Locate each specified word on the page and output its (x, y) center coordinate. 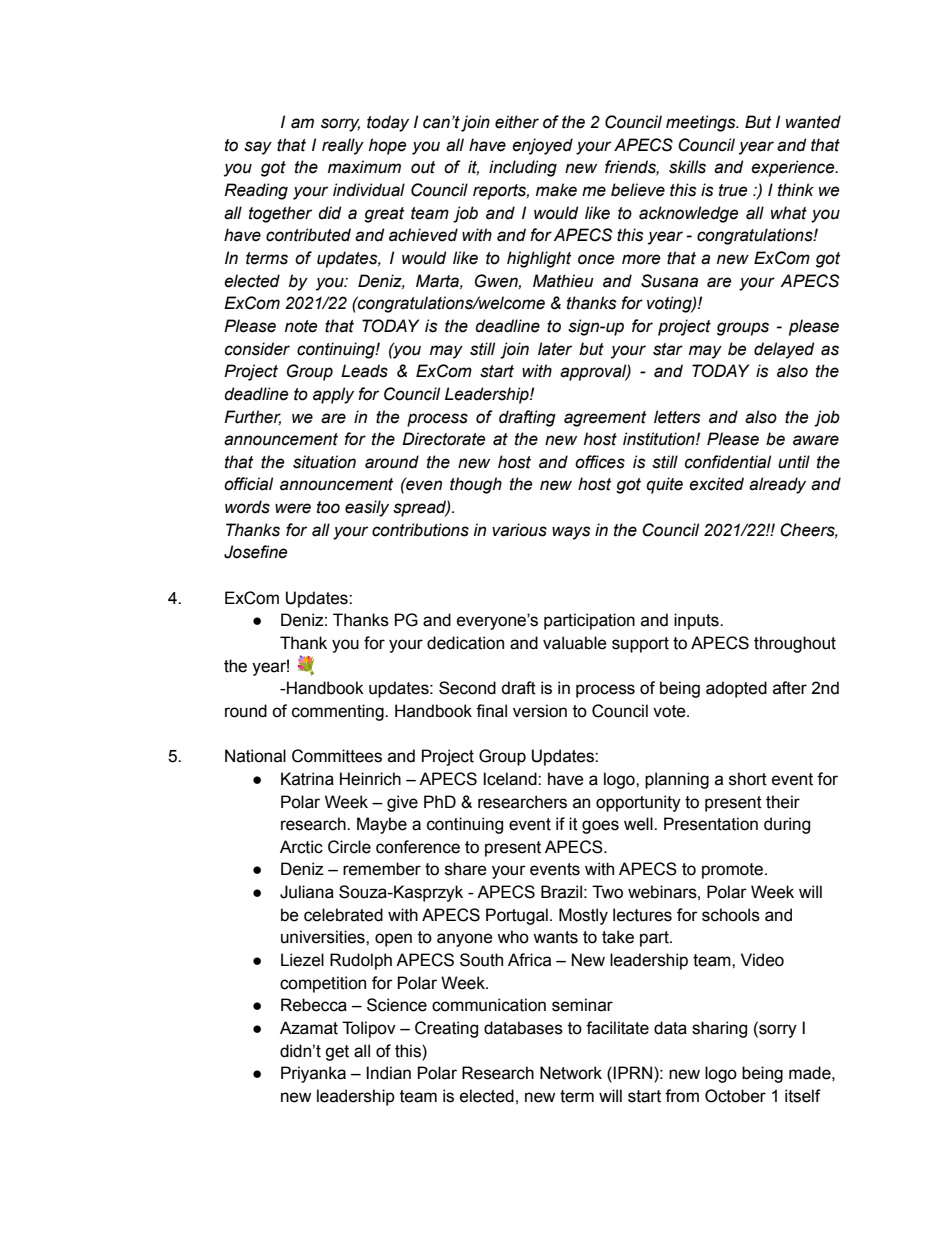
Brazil (561, 892)
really (343, 146)
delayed (784, 350)
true (733, 190)
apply (333, 395)
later (555, 349)
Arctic (301, 847)
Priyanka (313, 1074)
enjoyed (542, 146)
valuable (575, 643)
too (328, 507)
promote (734, 871)
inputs (697, 621)
